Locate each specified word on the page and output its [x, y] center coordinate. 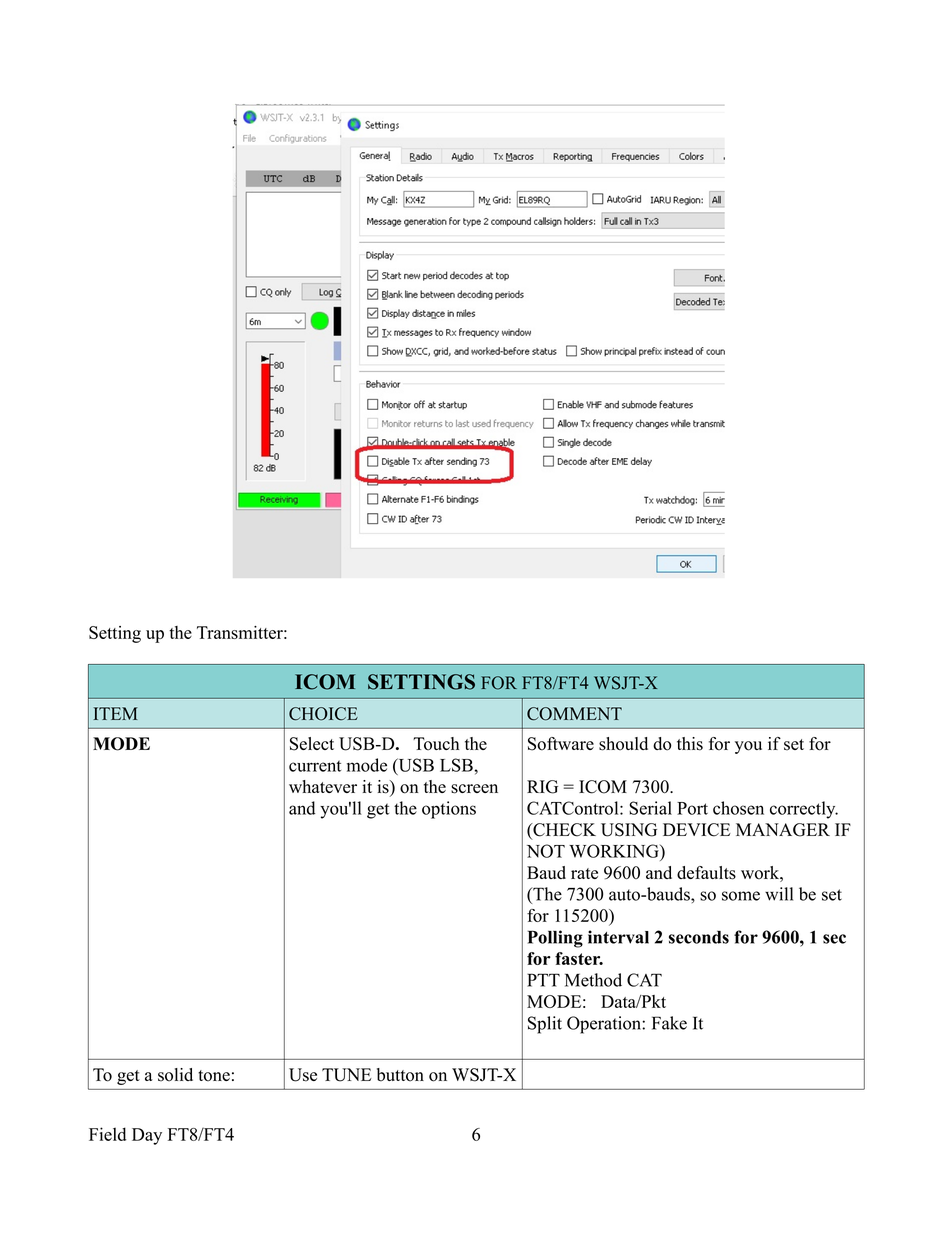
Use [303, 1075]
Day [147, 1136]
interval [618, 937]
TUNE [347, 1075]
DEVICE [697, 830]
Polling [555, 939]
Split [545, 1025]
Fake [669, 1023]
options [449, 810]
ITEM [115, 713]
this [690, 744]
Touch [436, 744]
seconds [699, 937]
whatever [323, 786]
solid [175, 1075]
